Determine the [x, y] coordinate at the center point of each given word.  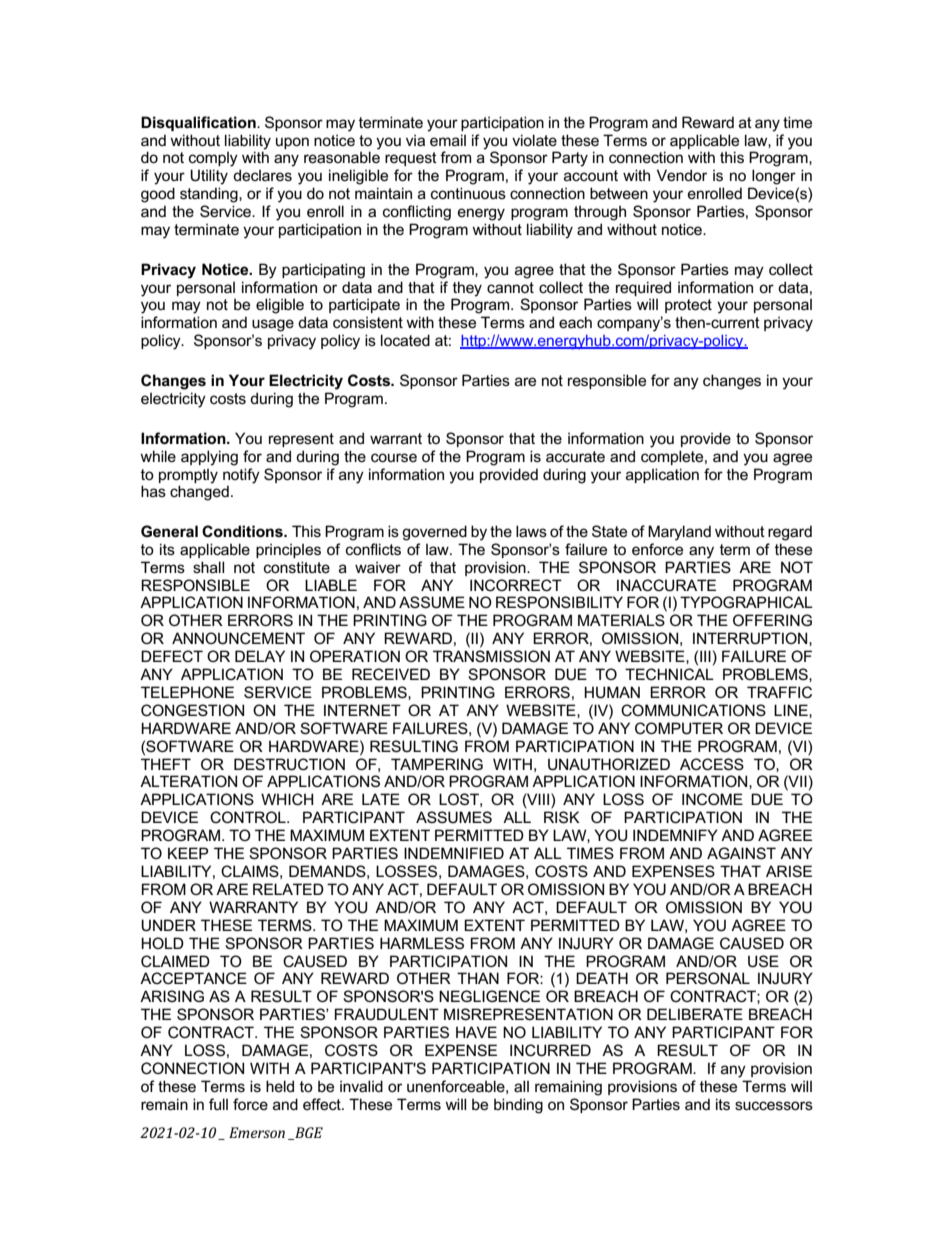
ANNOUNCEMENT [238, 638]
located [405, 340]
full [218, 1104]
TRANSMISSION [491, 656]
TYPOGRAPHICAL [746, 602]
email [448, 140]
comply [213, 159]
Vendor [682, 175]
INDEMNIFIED [454, 853]
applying [209, 458]
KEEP [188, 853]
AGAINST [741, 853]
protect [688, 306]
